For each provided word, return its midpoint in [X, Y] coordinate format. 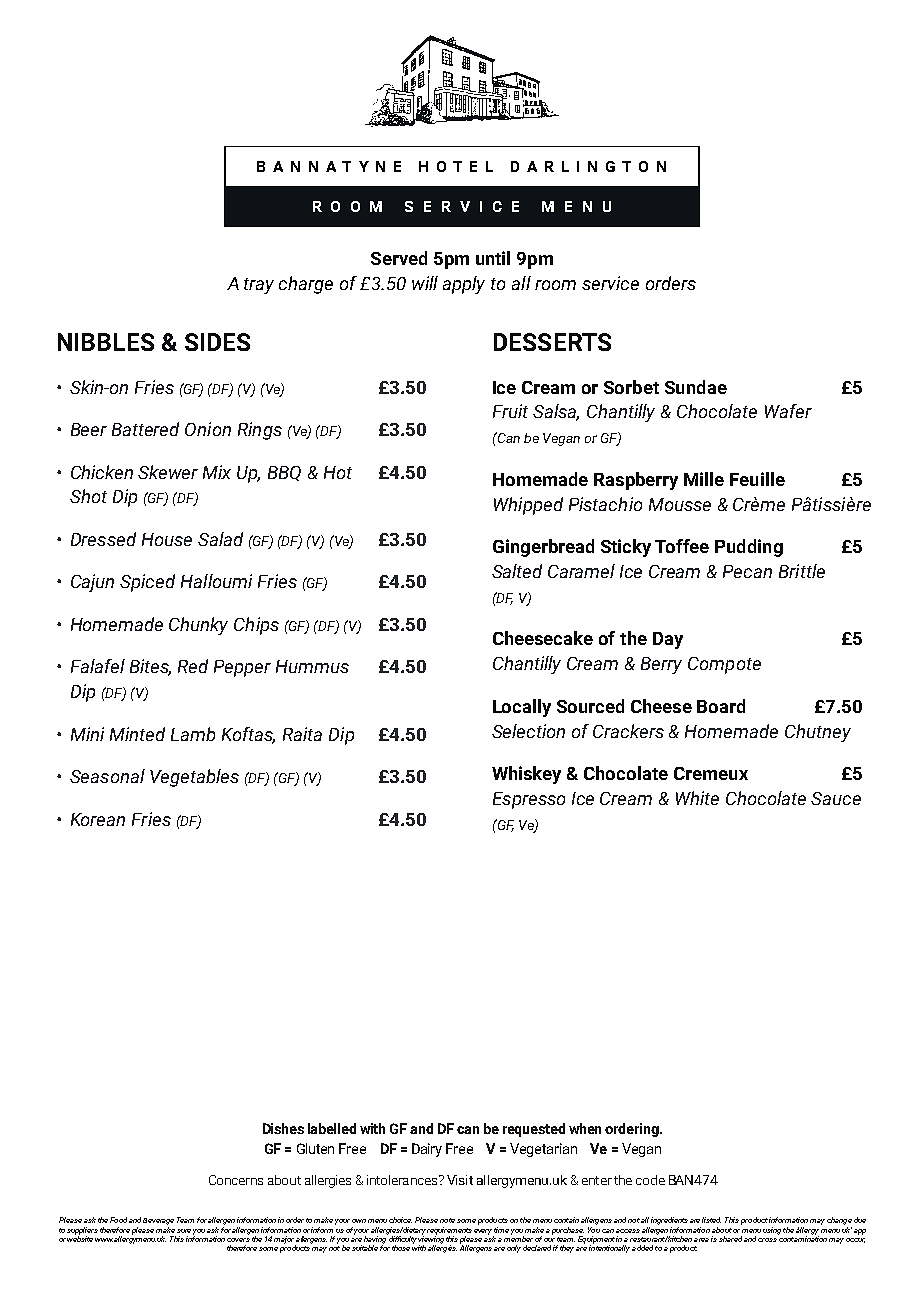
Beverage [158, 1223]
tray [259, 286]
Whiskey [526, 775]
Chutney [818, 733]
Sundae [696, 387]
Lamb [193, 734]
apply [464, 285]
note [447, 1220]
